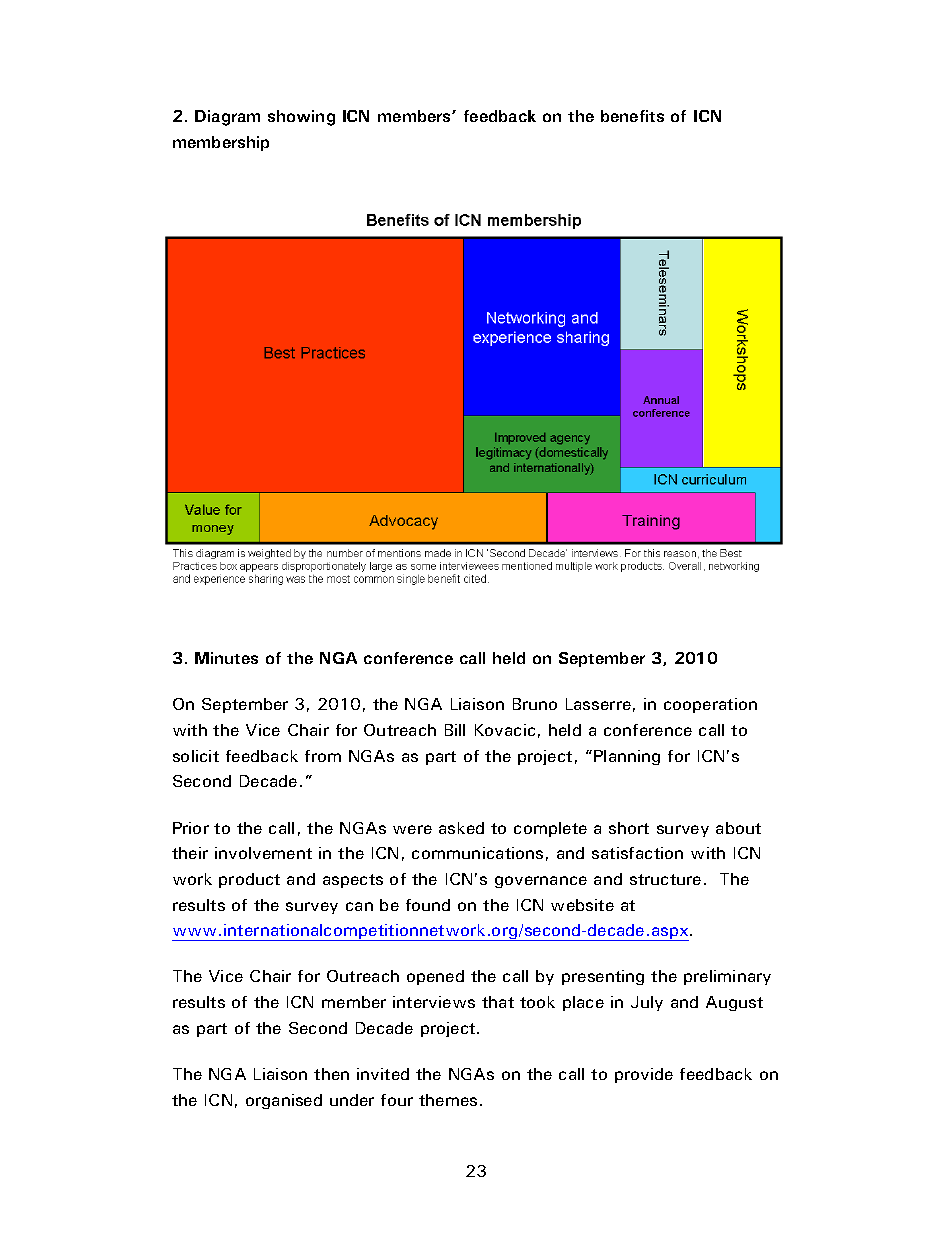  Describe the element at coordinates (301, 118) in the screenshot. I see `showing` at that location.
